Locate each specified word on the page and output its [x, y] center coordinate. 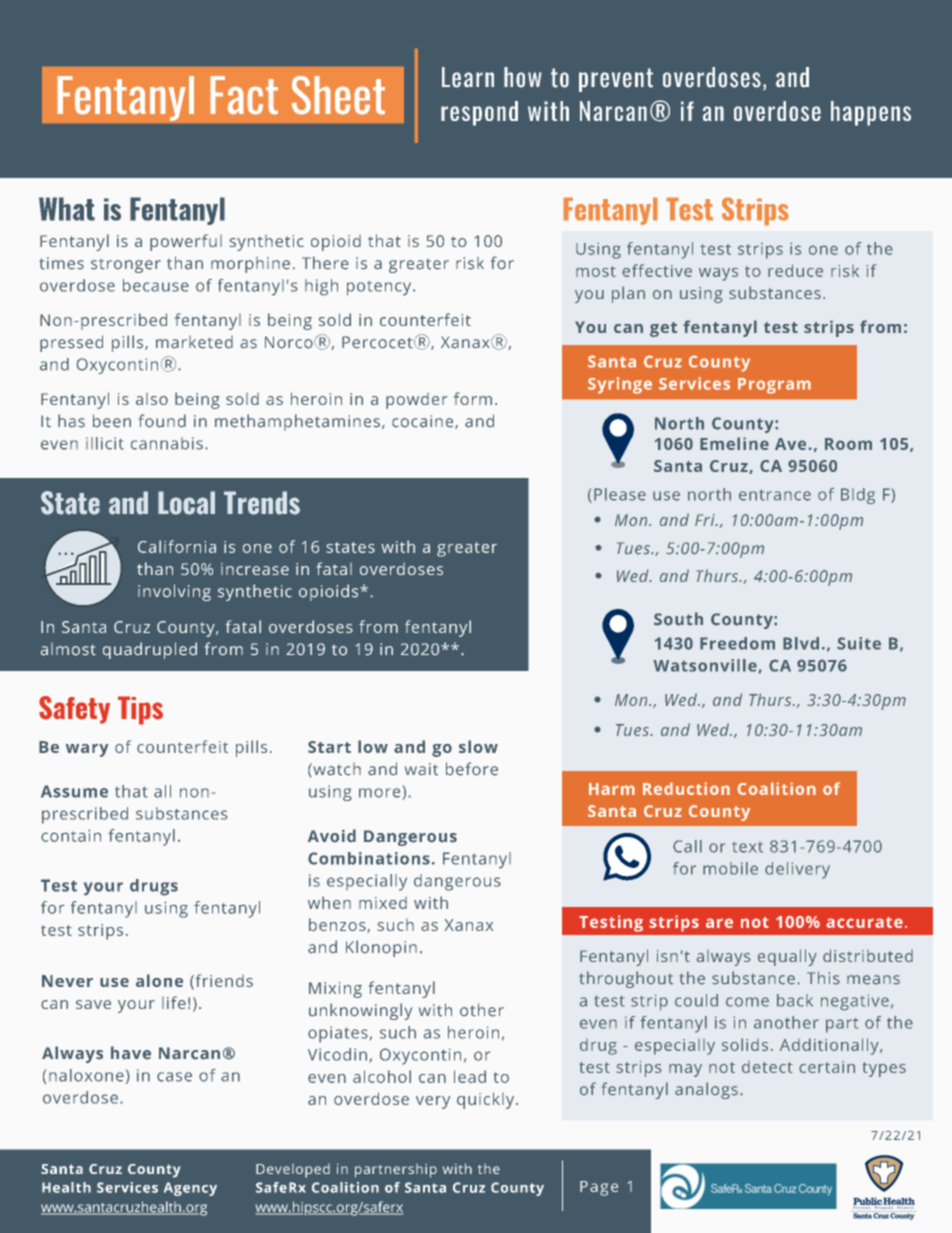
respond [479, 113]
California [177, 546]
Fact [244, 95]
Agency [190, 1189]
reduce [795, 270]
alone [159, 980]
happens [871, 113]
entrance [775, 495]
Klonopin [381, 948]
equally [787, 957]
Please [620, 494]
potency [380, 288]
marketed [194, 342]
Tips [140, 710]
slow [478, 746]
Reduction [686, 788]
